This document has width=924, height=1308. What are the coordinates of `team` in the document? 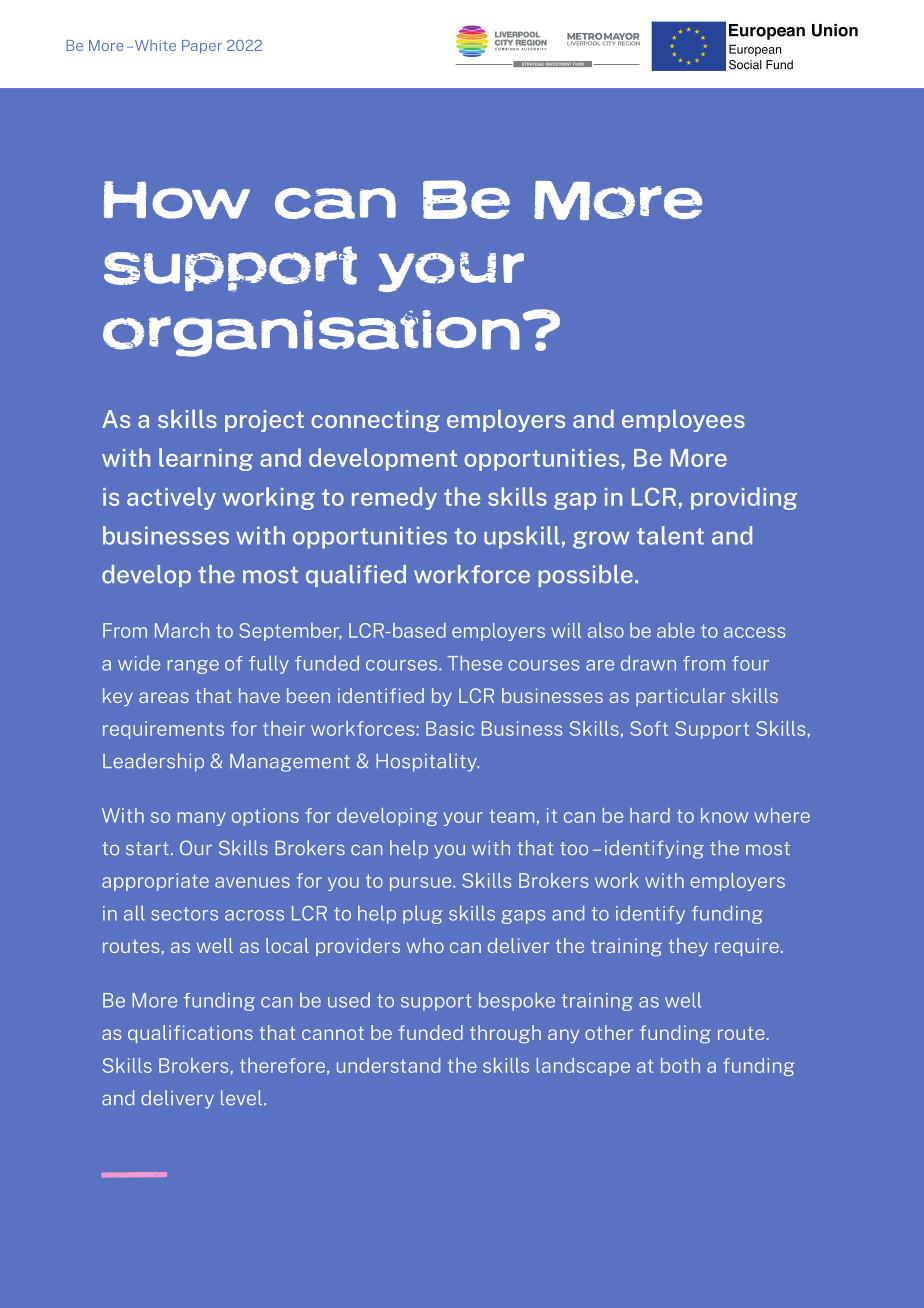 It's located at (511, 816).
